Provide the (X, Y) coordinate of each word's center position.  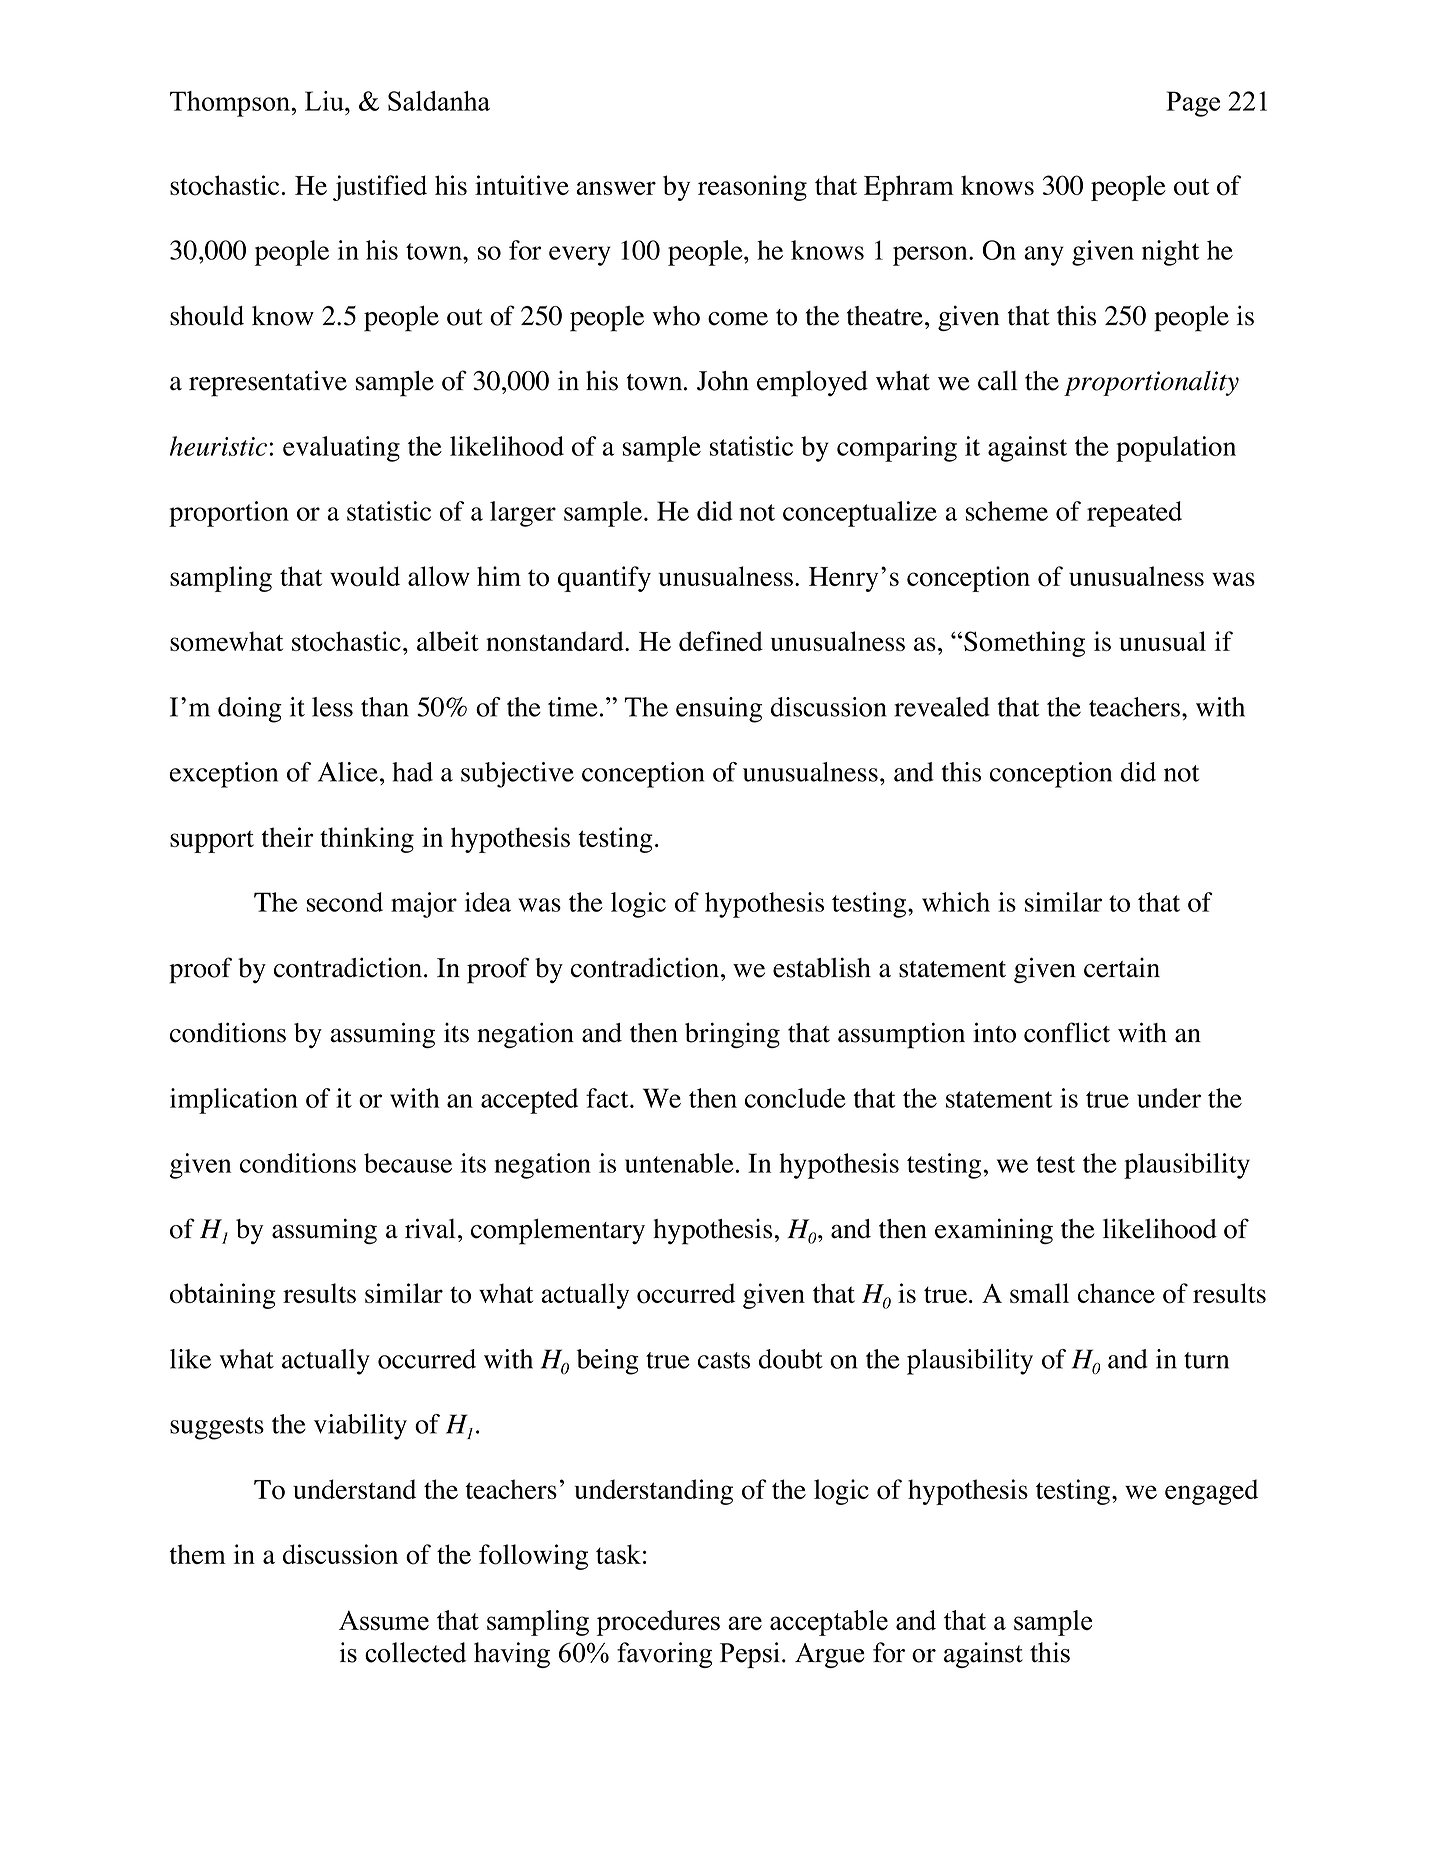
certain (1122, 968)
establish (822, 967)
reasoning (752, 188)
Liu (325, 101)
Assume (384, 1621)
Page (1193, 104)
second (345, 902)
